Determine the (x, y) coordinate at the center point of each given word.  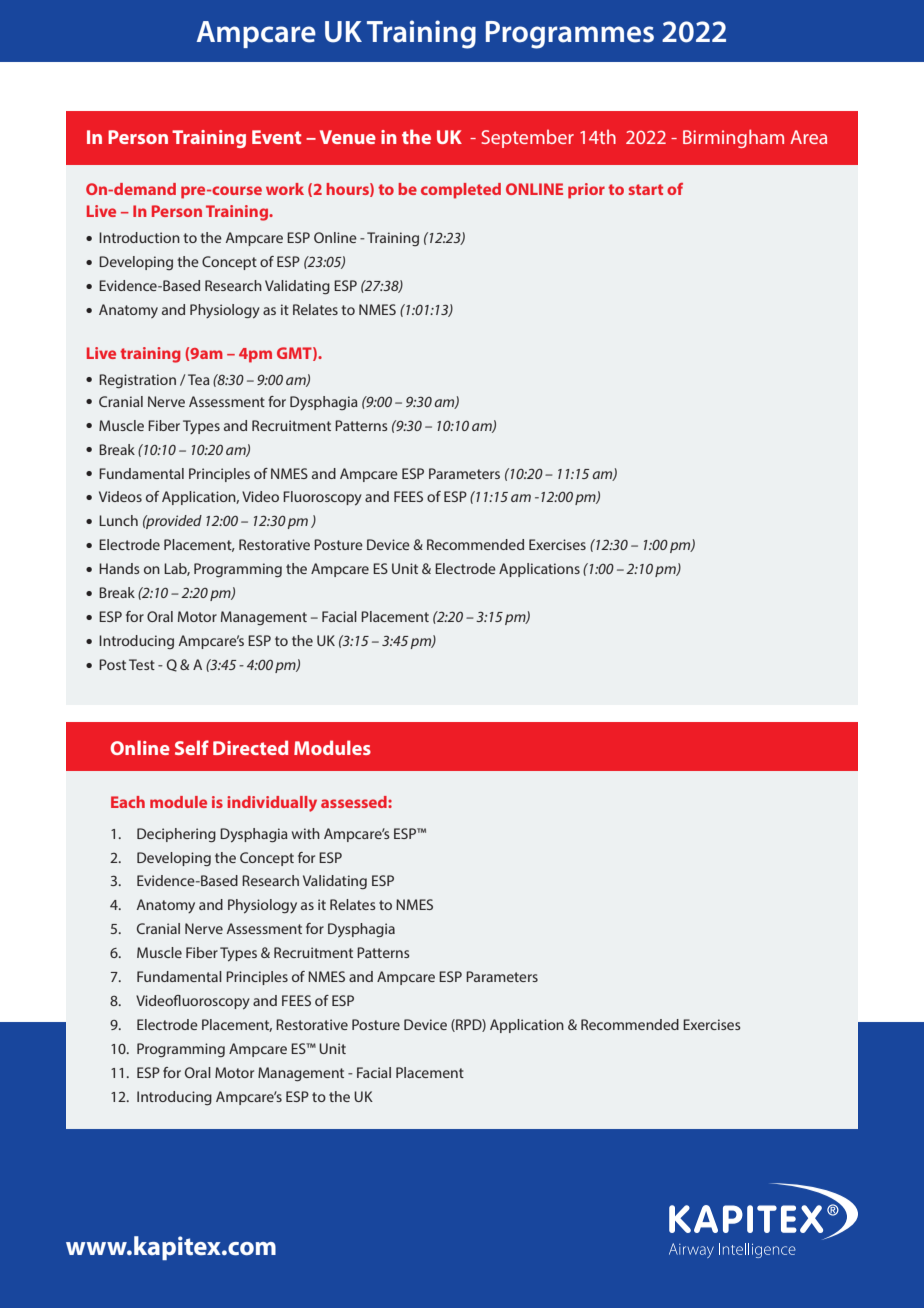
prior (586, 191)
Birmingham (733, 138)
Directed (250, 747)
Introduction (139, 237)
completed (461, 191)
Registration (137, 381)
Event (276, 137)
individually (272, 804)
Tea (199, 379)
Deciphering (176, 835)
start (646, 189)
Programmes (570, 35)
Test (142, 664)
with (306, 833)
